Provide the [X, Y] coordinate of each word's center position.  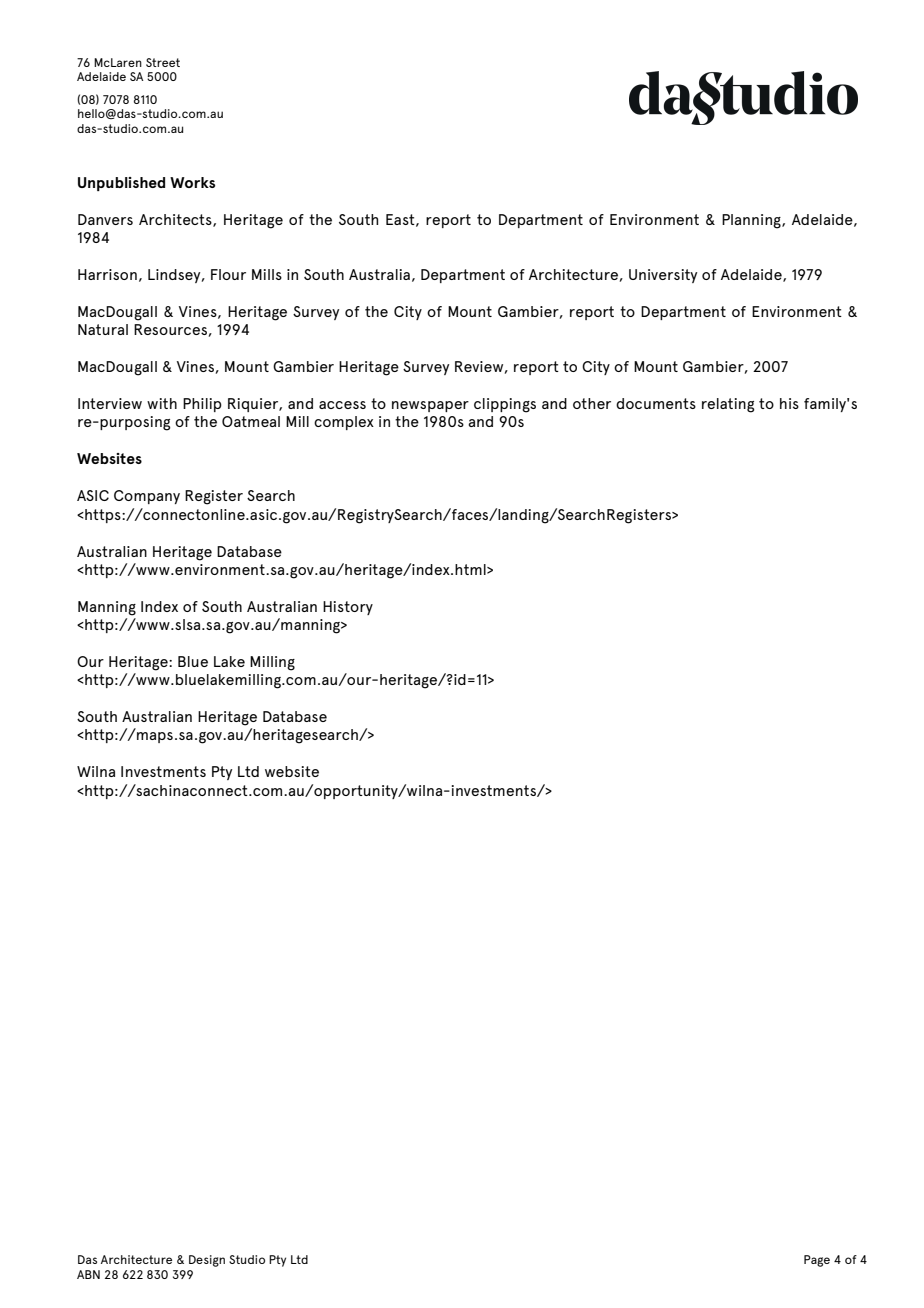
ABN [88, 1274]
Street [163, 62]
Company [147, 497]
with [162, 403]
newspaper [430, 406]
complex [344, 423]
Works [192, 182]
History [348, 608]
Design [207, 1261]
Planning [752, 221]
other [592, 403]
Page [817, 1261]
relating [728, 405]
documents [656, 403]
